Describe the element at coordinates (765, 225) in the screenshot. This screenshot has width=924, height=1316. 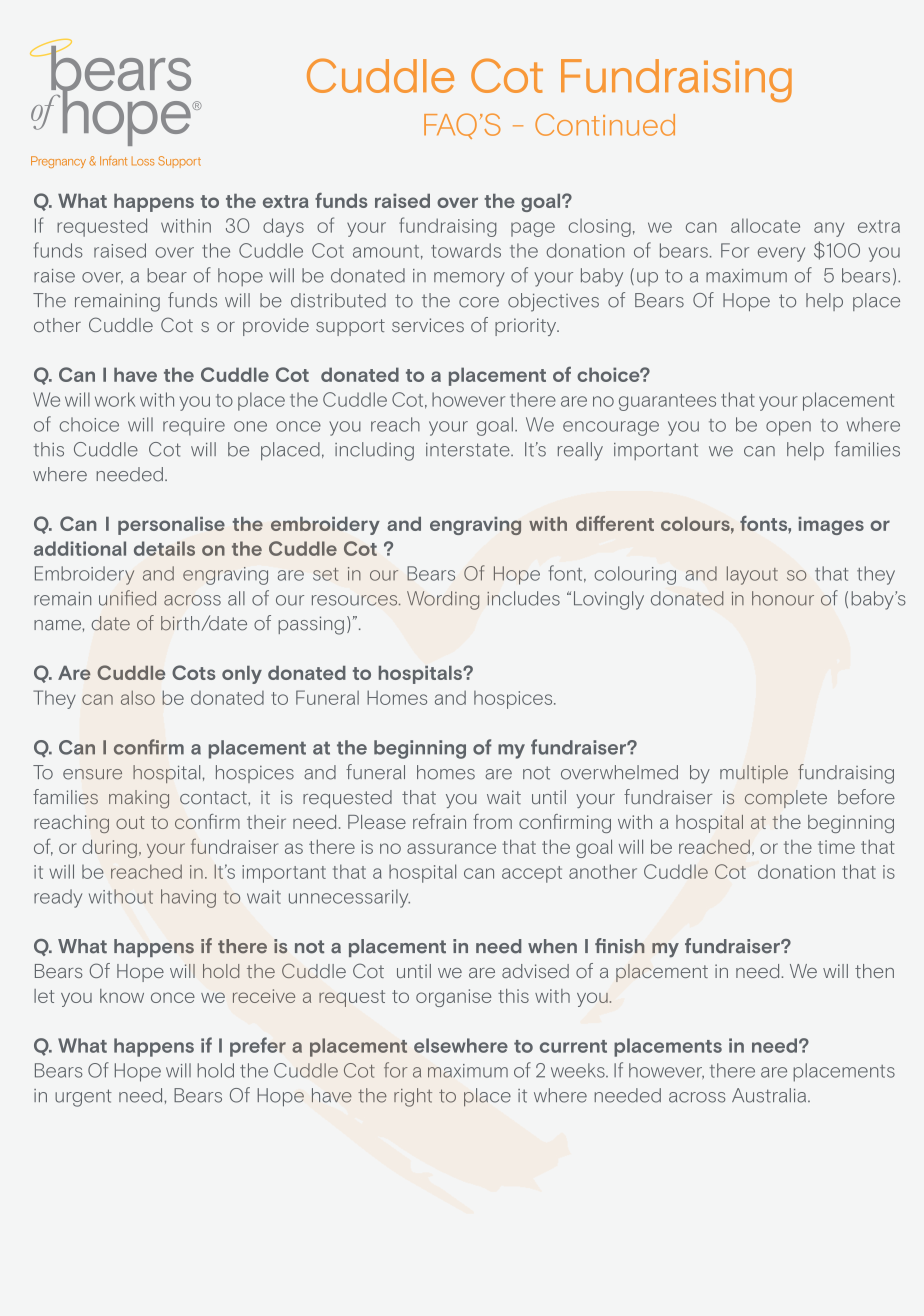
I see `allocate` at that location.
